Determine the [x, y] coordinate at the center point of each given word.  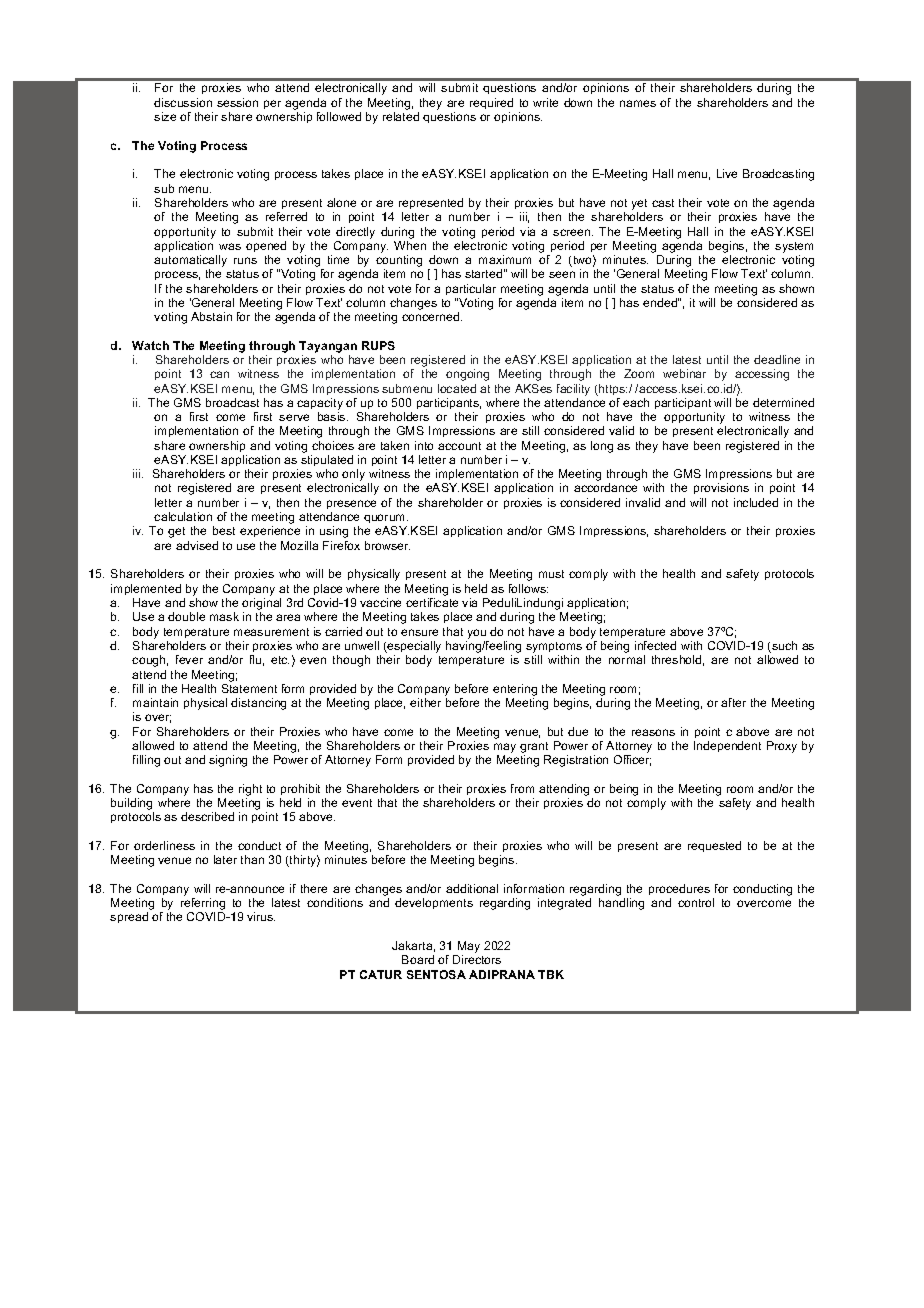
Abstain [211, 316]
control [696, 902]
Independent [727, 746]
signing [228, 761]
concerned [432, 316]
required [491, 103]
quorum [386, 520]
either [425, 702]
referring [203, 905]
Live [727, 173]
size [165, 116]
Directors [477, 959]
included [756, 502]
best [224, 530]
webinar [684, 373]
